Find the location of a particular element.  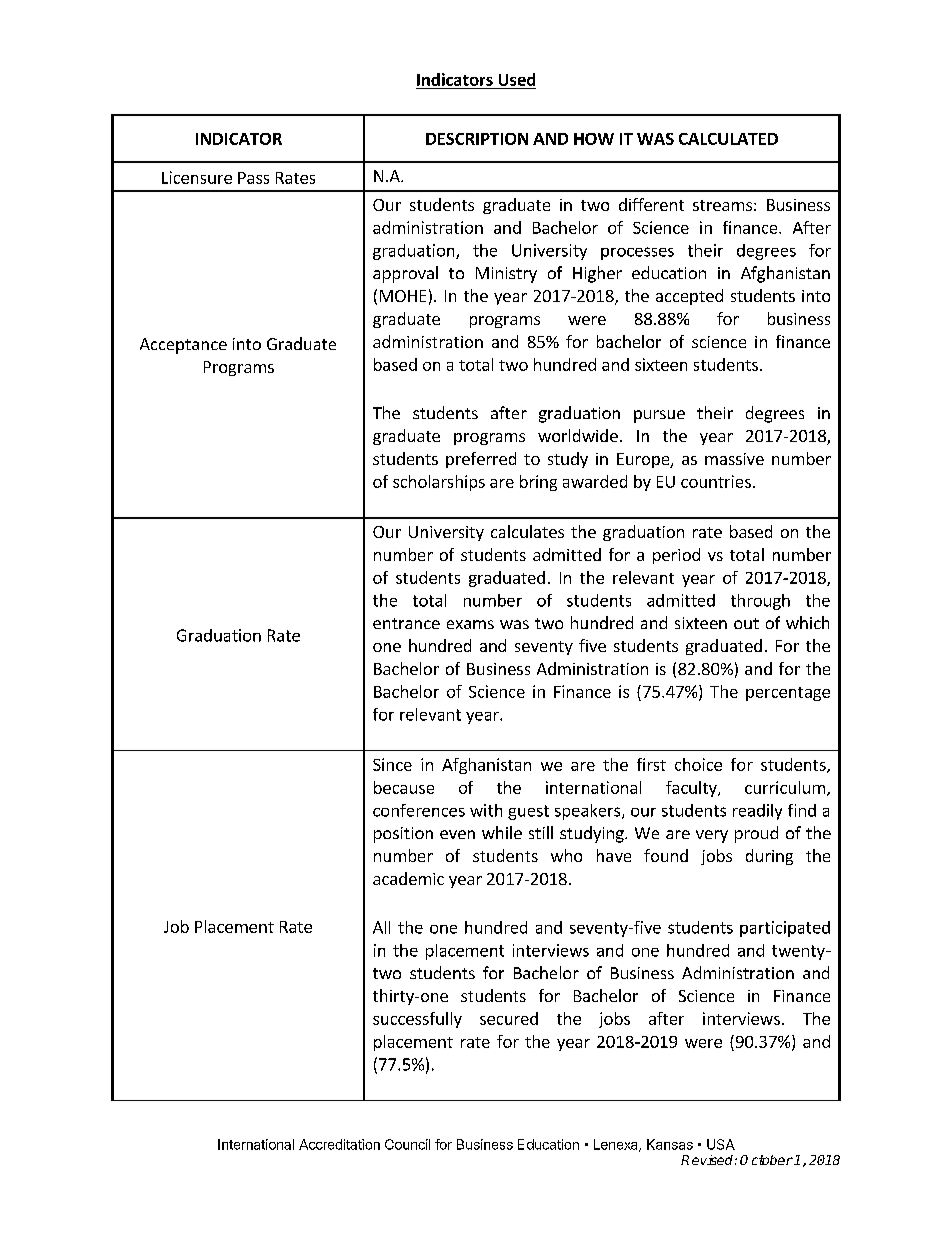

Pass is located at coordinates (253, 178).
